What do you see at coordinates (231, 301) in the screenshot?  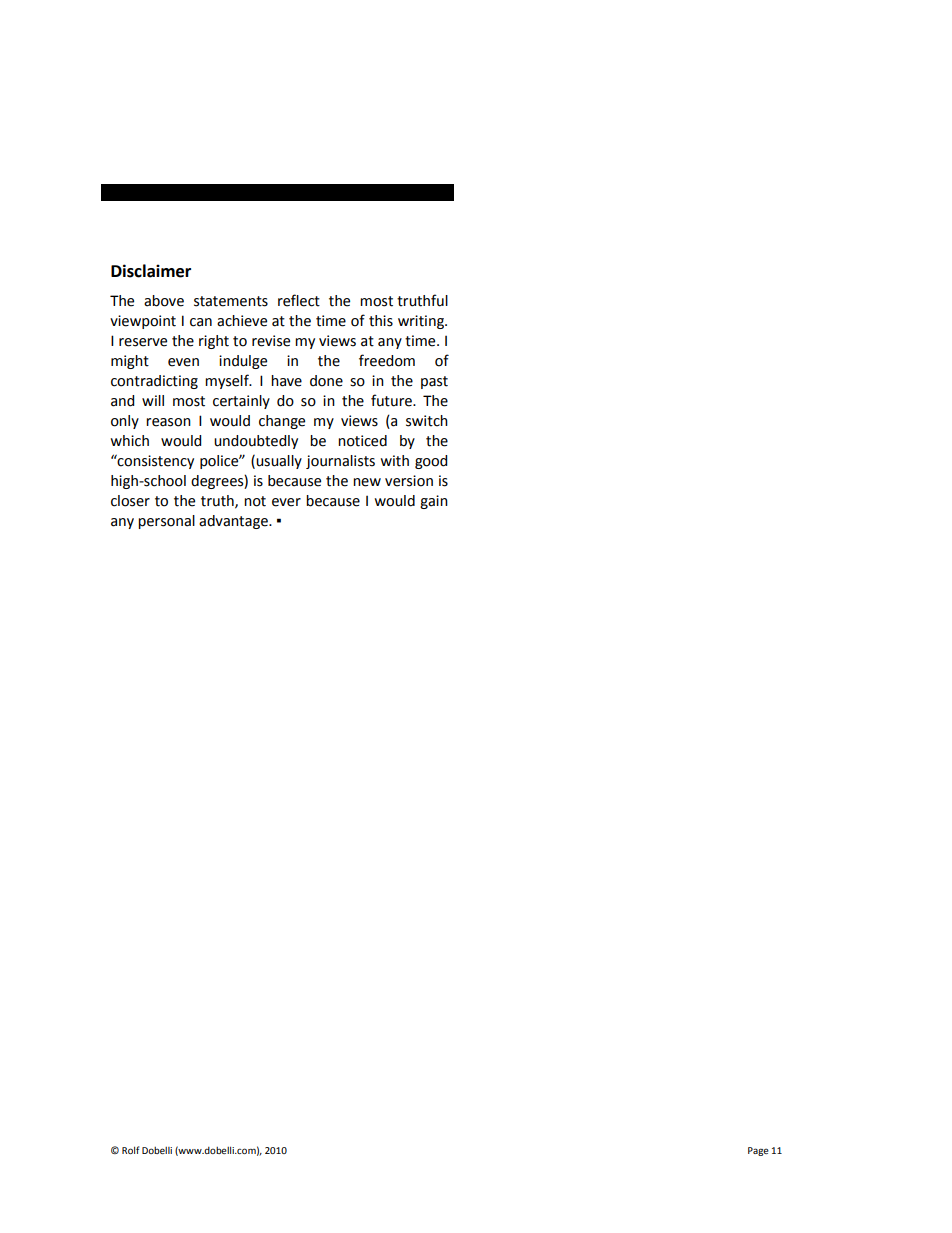 I see `statements` at bounding box center [231, 301].
